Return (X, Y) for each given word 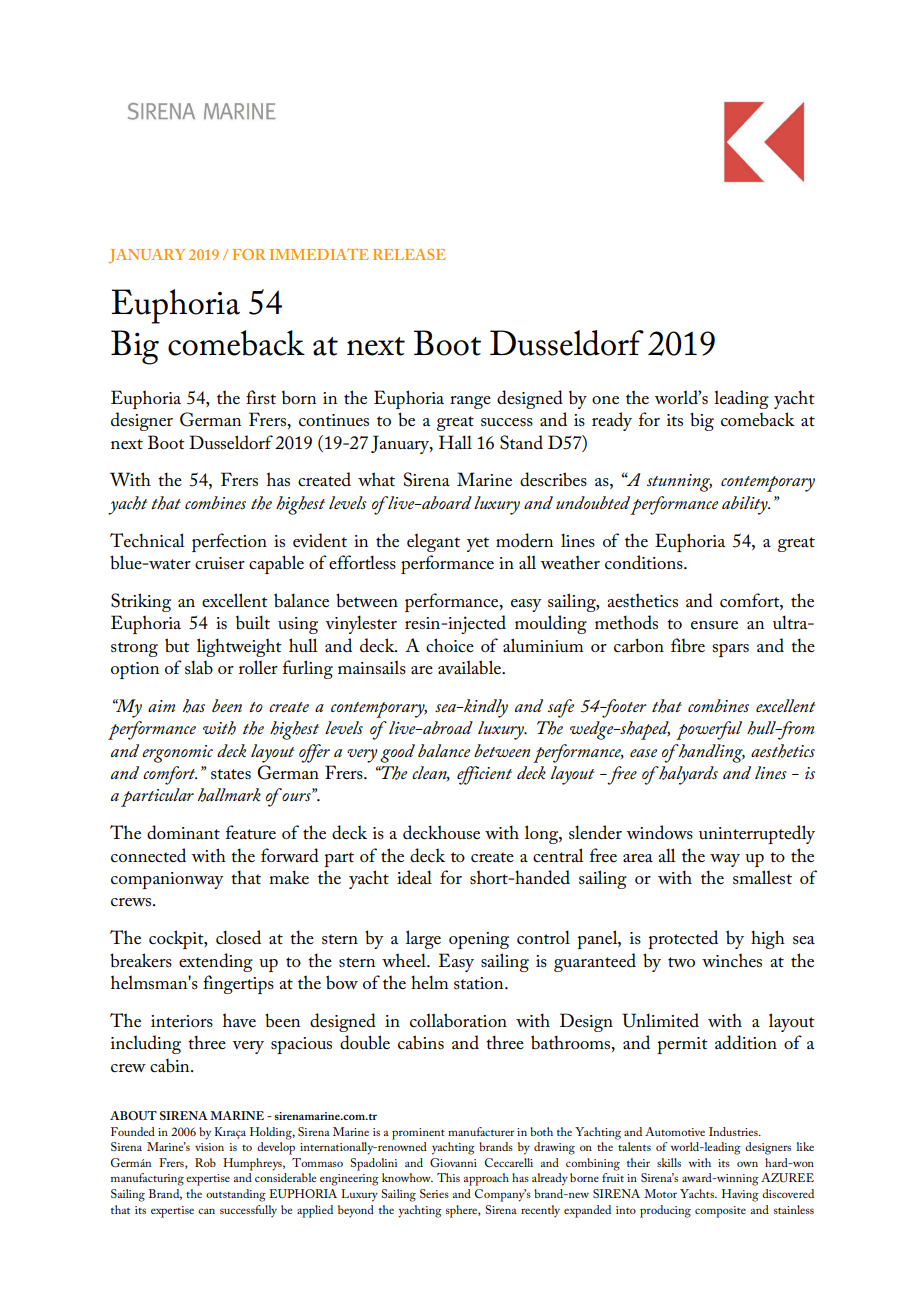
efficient (484, 775)
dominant (183, 832)
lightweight (239, 647)
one (605, 400)
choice (450, 645)
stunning (679, 483)
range (470, 402)
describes (553, 479)
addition (746, 1042)
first (261, 397)
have (239, 1020)
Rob (205, 1162)
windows (659, 832)
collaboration (458, 1020)
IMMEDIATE (318, 254)
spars (730, 650)
